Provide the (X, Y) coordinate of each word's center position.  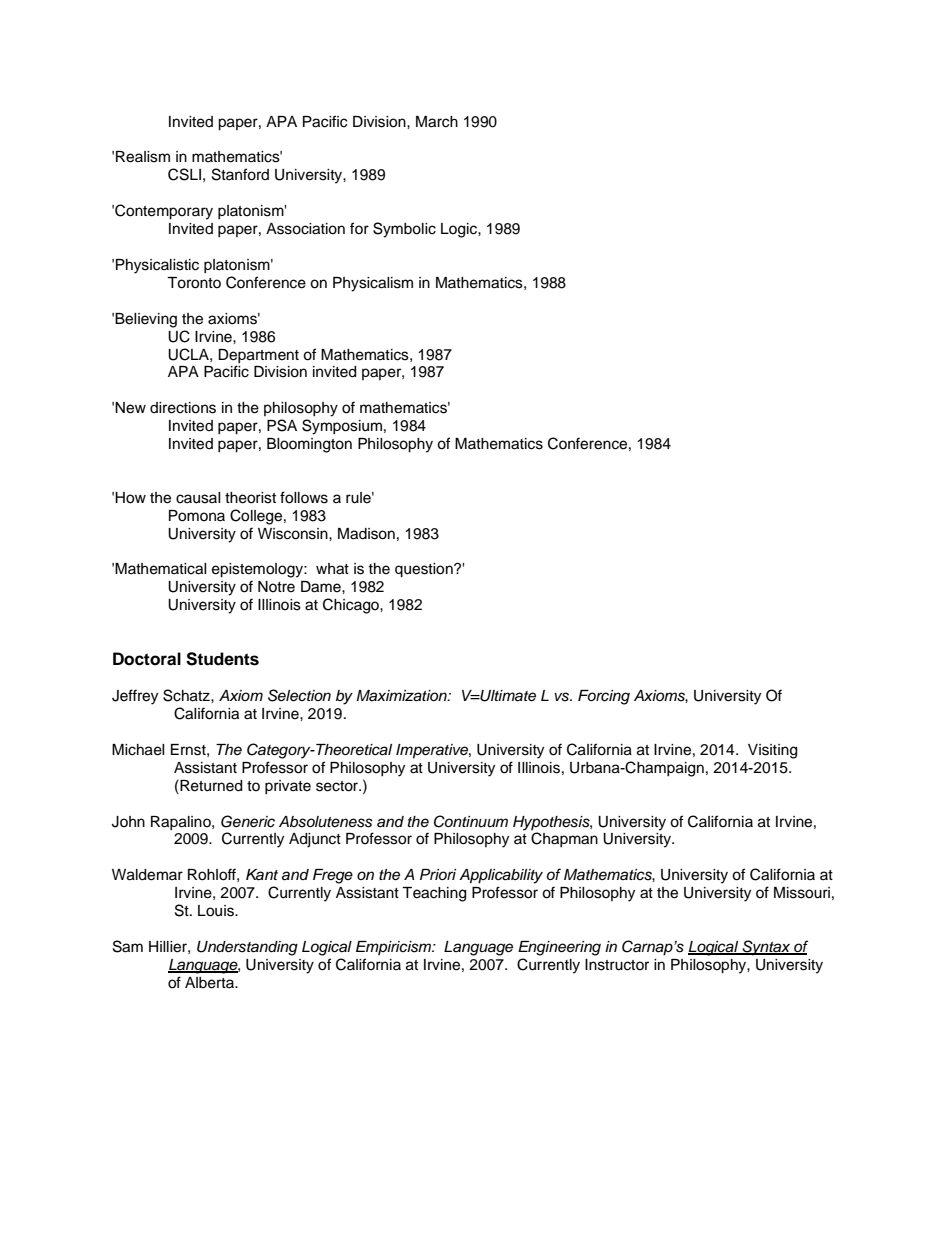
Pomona (197, 516)
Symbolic (404, 230)
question (425, 570)
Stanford (240, 174)
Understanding (247, 948)
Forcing (604, 697)
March (437, 122)
